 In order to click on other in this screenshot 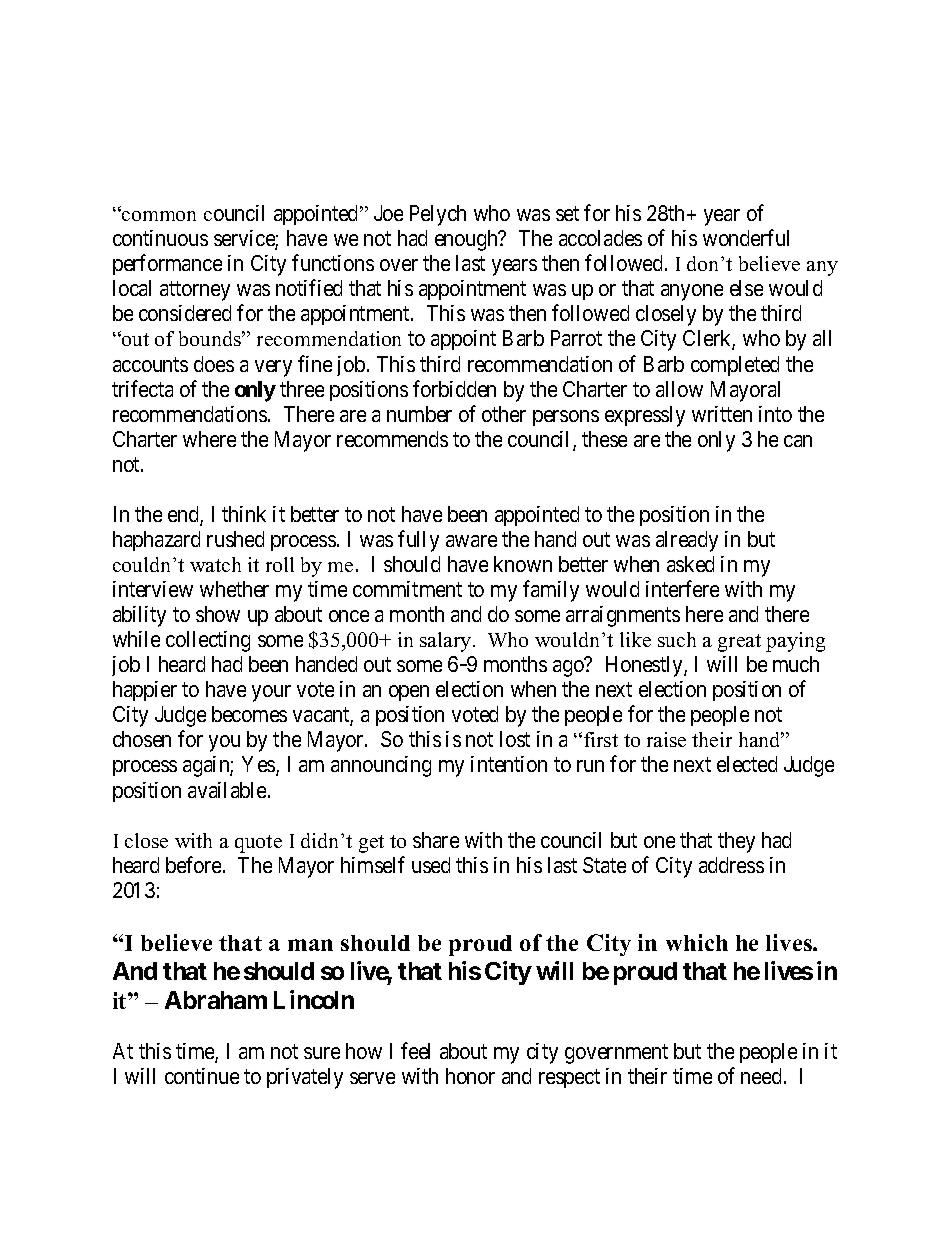, I will do `click(504, 414)`.
